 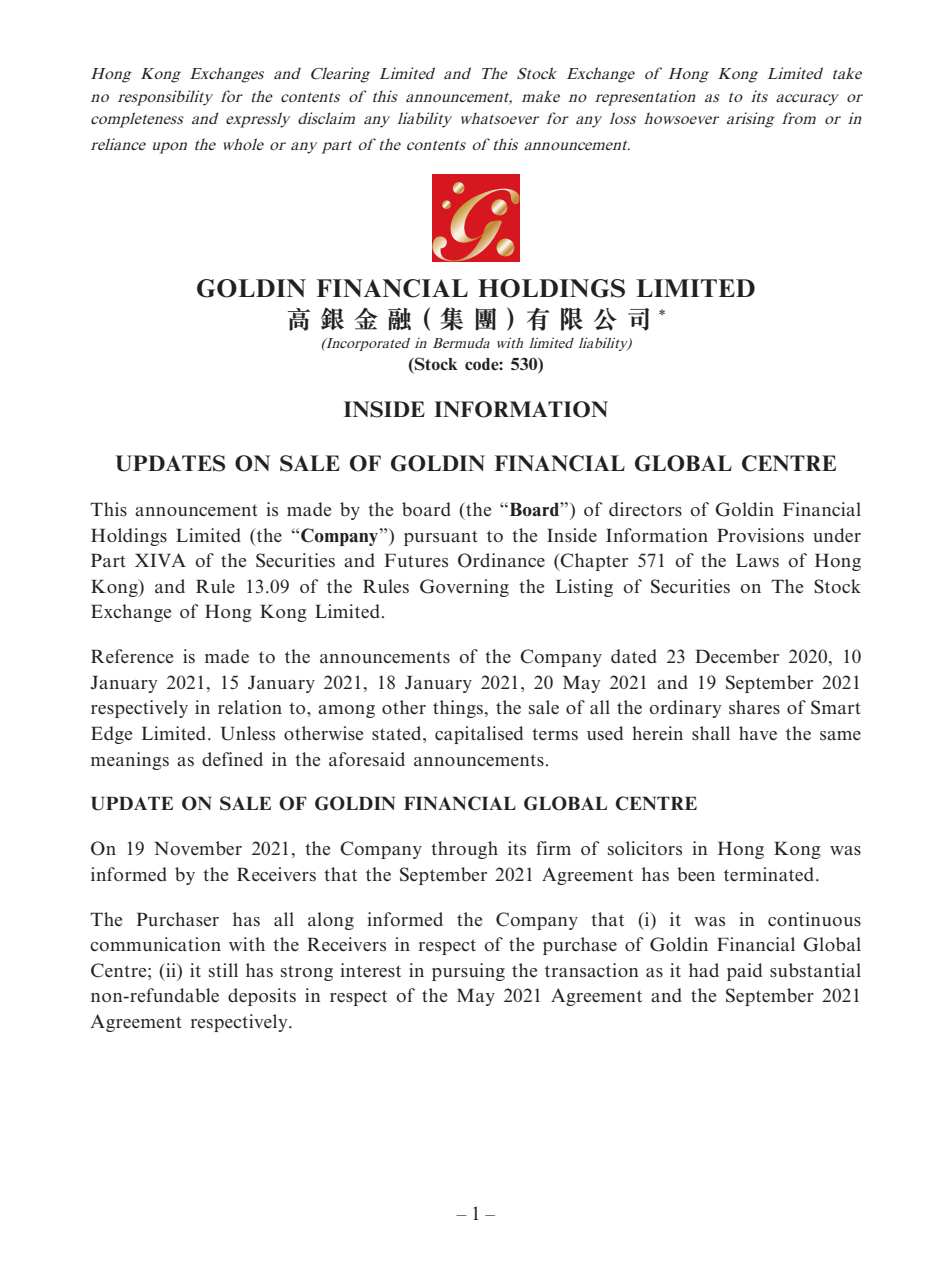 I want to click on still, so click(x=223, y=970).
